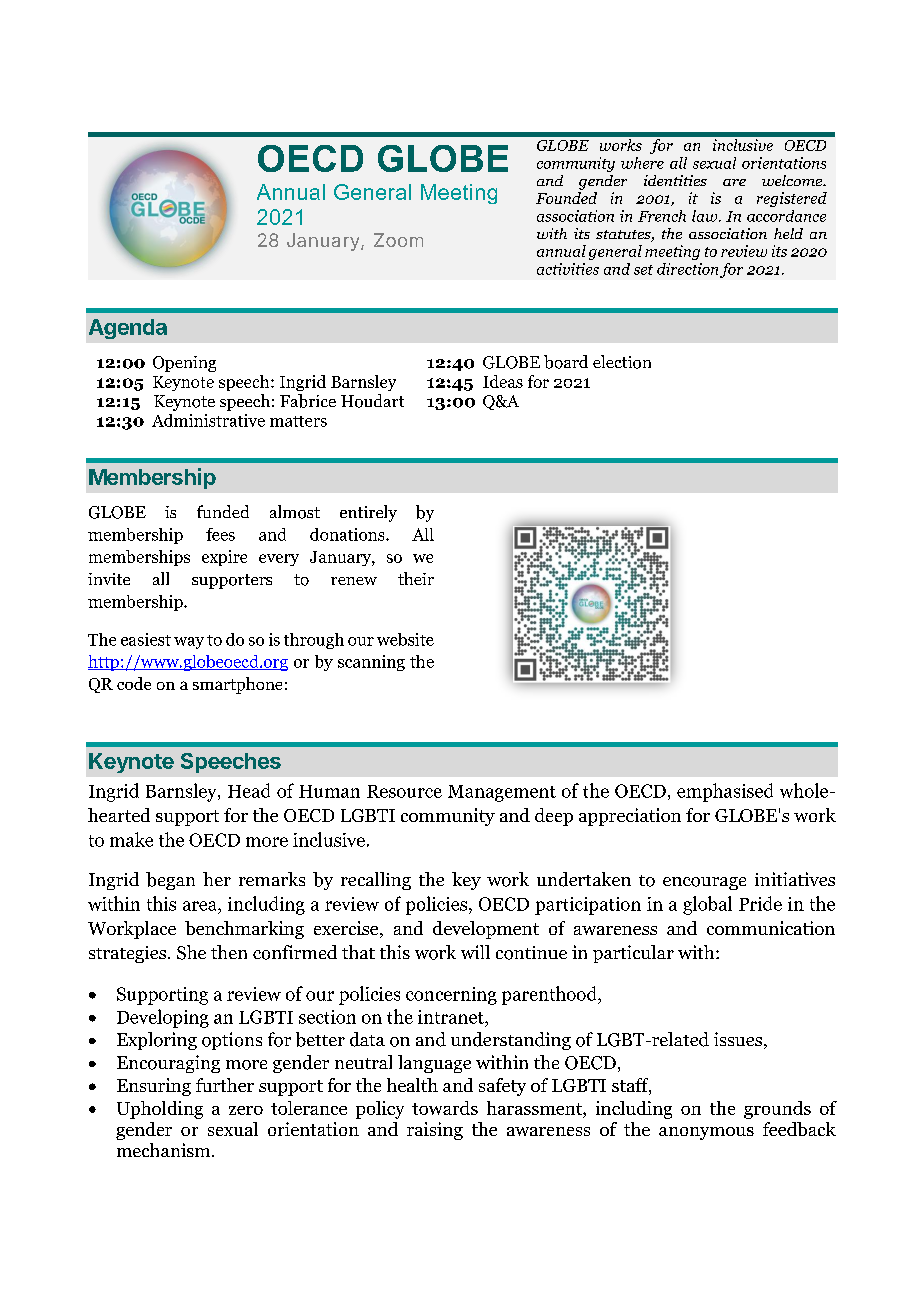  What do you see at coordinates (405, 639) in the document?
I see `website` at bounding box center [405, 639].
